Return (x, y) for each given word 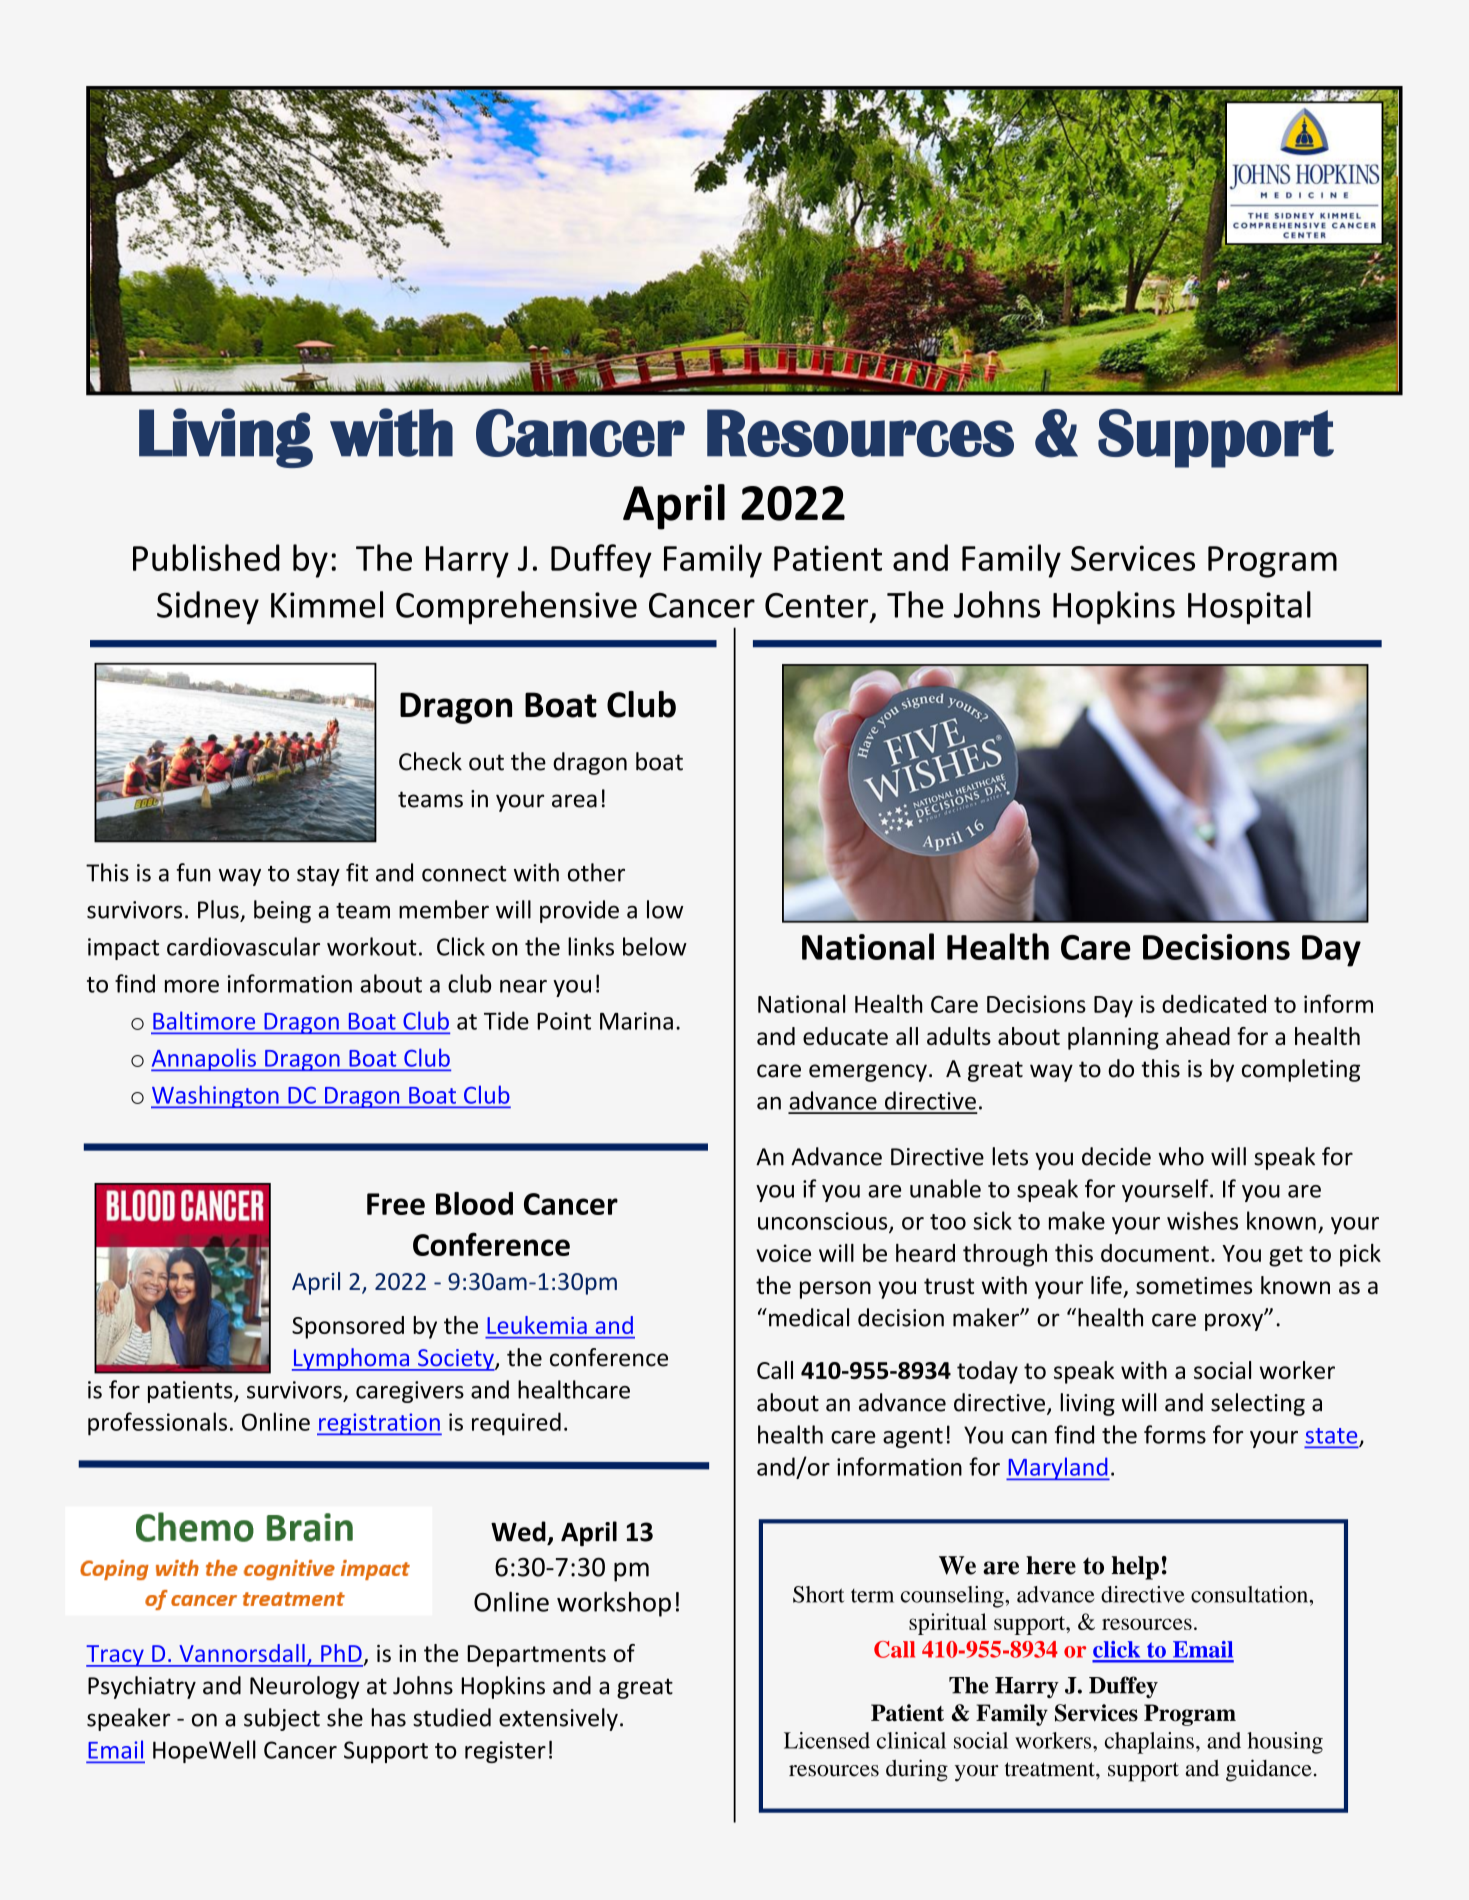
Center (816, 605)
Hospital (1249, 608)
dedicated (1214, 1004)
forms (1175, 1434)
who (1181, 1156)
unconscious (824, 1222)
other (596, 872)
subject (282, 1719)
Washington (216, 1096)
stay (318, 876)
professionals (157, 1424)
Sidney (208, 608)
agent (913, 1438)
